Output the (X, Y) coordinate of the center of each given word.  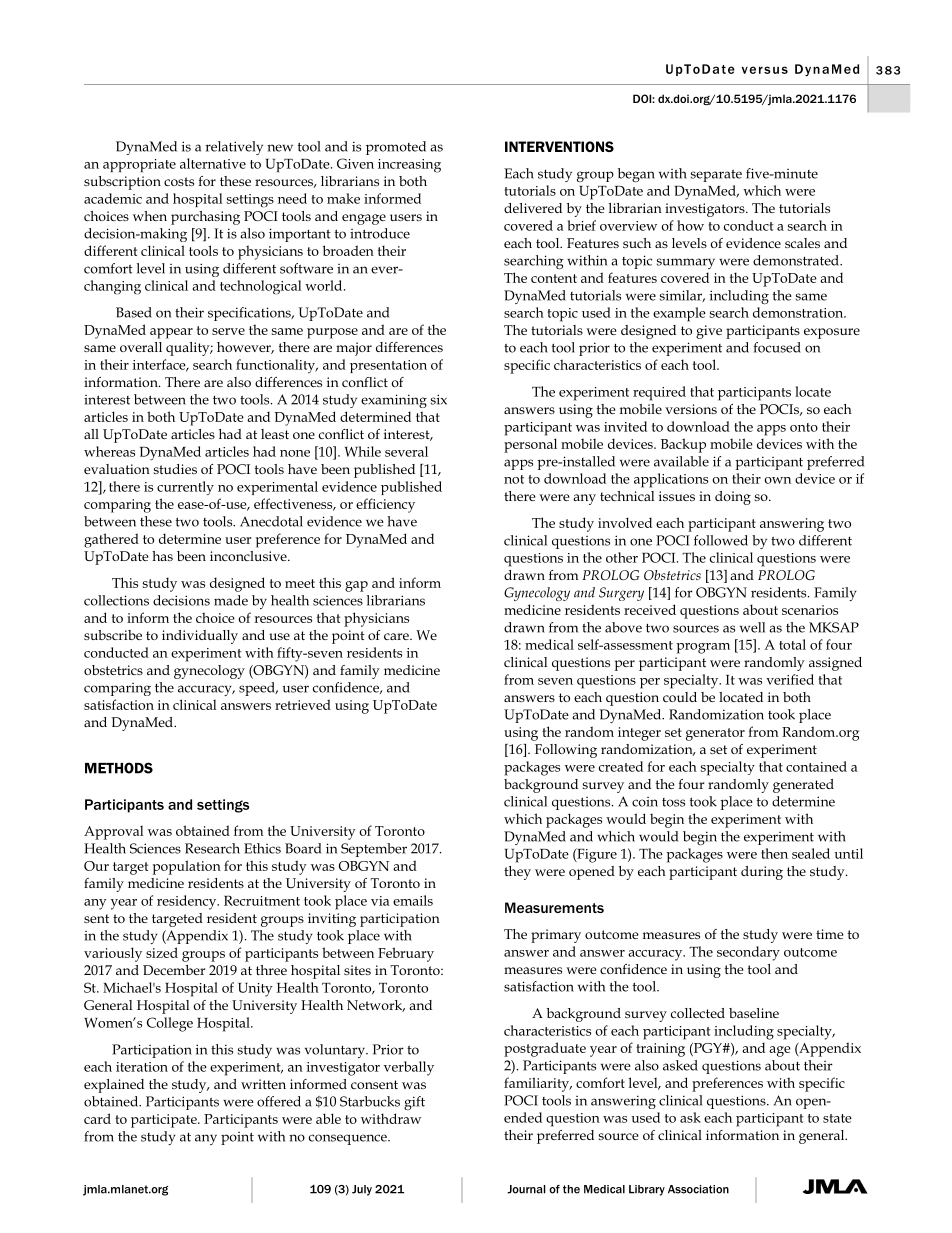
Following (566, 751)
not (514, 479)
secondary (748, 953)
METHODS (119, 768)
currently (185, 488)
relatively (234, 148)
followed (721, 540)
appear (171, 333)
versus (765, 70)
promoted (396, 148)
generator (715, 734)
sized (162, 952)
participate (165, 1121)
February (406, 954)
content (554, 278)
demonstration (799, 312)
